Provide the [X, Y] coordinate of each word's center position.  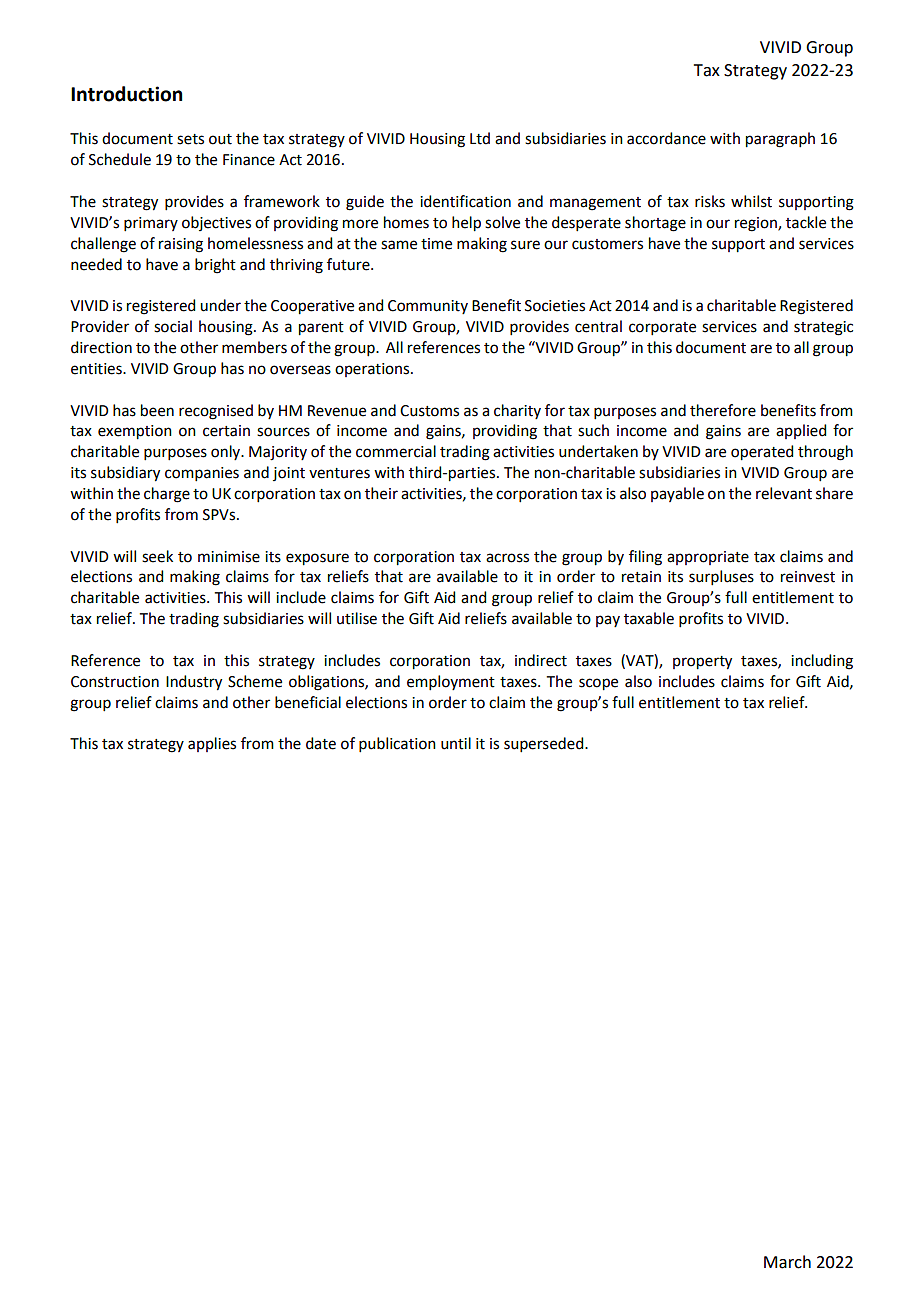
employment [451, 682]
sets [190, 139]
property [702, 663]
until [456, 743]
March [787, 1262]
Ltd [480, 138]
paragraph [780, 140]
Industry [194, 683]
